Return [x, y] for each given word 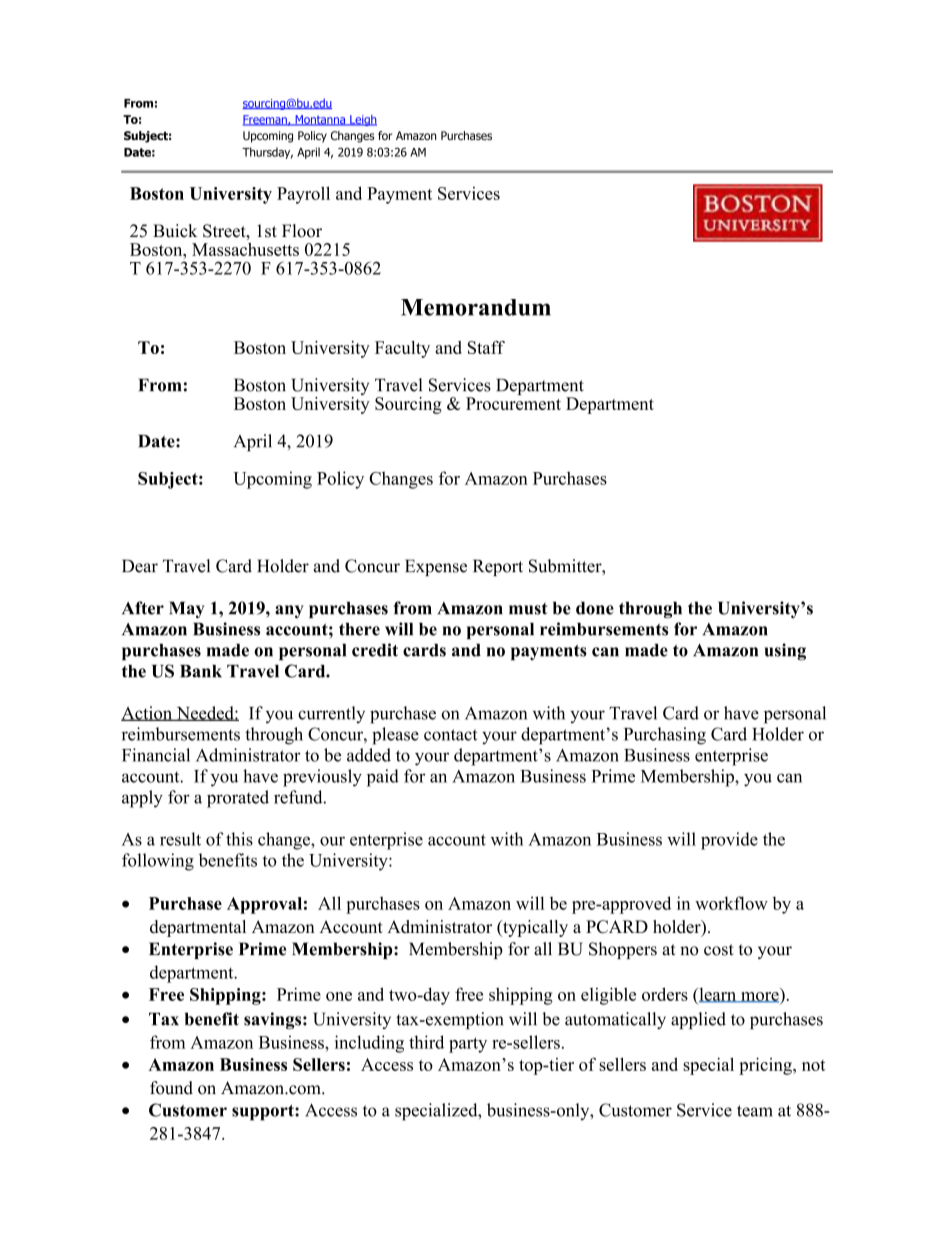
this [239, 839]
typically [534, 928]
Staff [486, 347]
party [468, 1045]
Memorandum [476, 307]
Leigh [362, 120]
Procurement [513, 403]
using [785, 652]
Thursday [267, 153]
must [528, 609]
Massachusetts [245, 249]
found [171, 1088]
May [187, 609]
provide [729, 841]
